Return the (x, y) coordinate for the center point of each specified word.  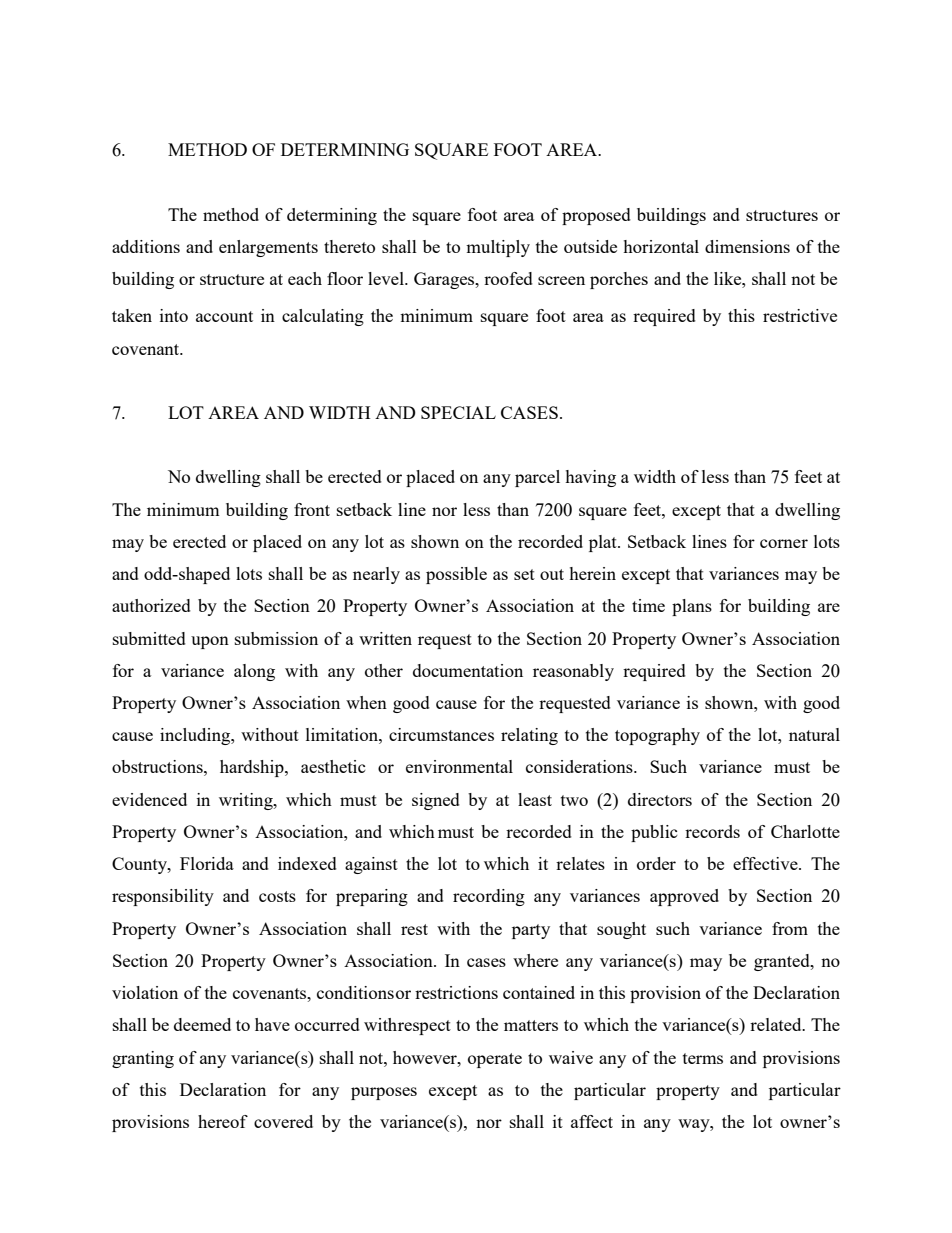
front (312, 509)
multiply (498, 248)
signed (436, 801)
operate (495, 1060)
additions (146, 246)
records (712, 831)
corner (784, 543)
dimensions (747, 246)
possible (456, 575)
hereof (223, 1121)
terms (703, 1058)
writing (247, 801)
